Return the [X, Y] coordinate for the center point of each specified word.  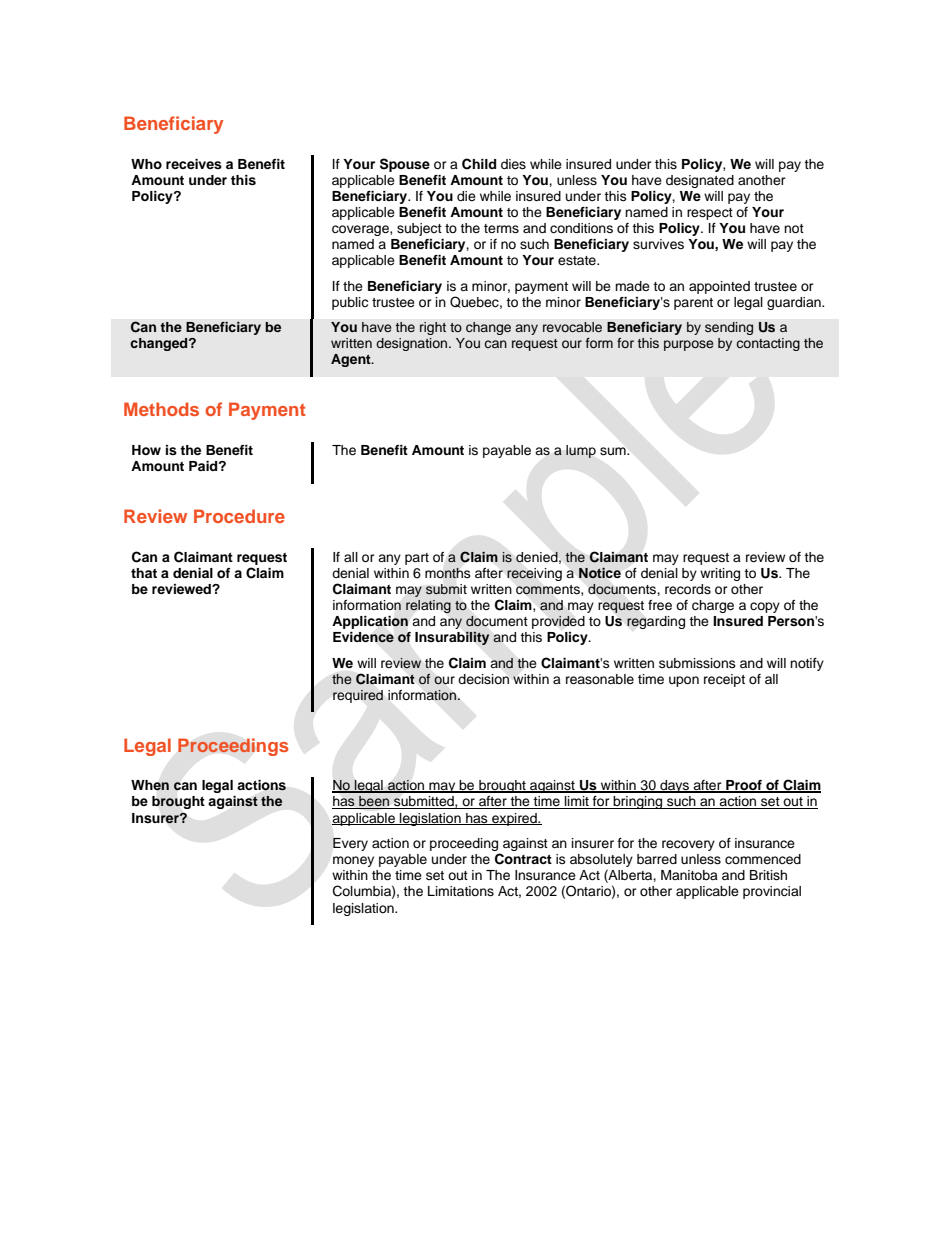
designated [700, 181]
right [433, 328]
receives [194, 164]
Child [479, 164]
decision [483, 679]
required [358, 696]
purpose [689, 345]
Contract [523, 859]
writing [720, 574]
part [417, 559]
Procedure [239, 516]
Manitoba [689, 875]
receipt [724, 680]
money [353, 861]
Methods [161, 409]
